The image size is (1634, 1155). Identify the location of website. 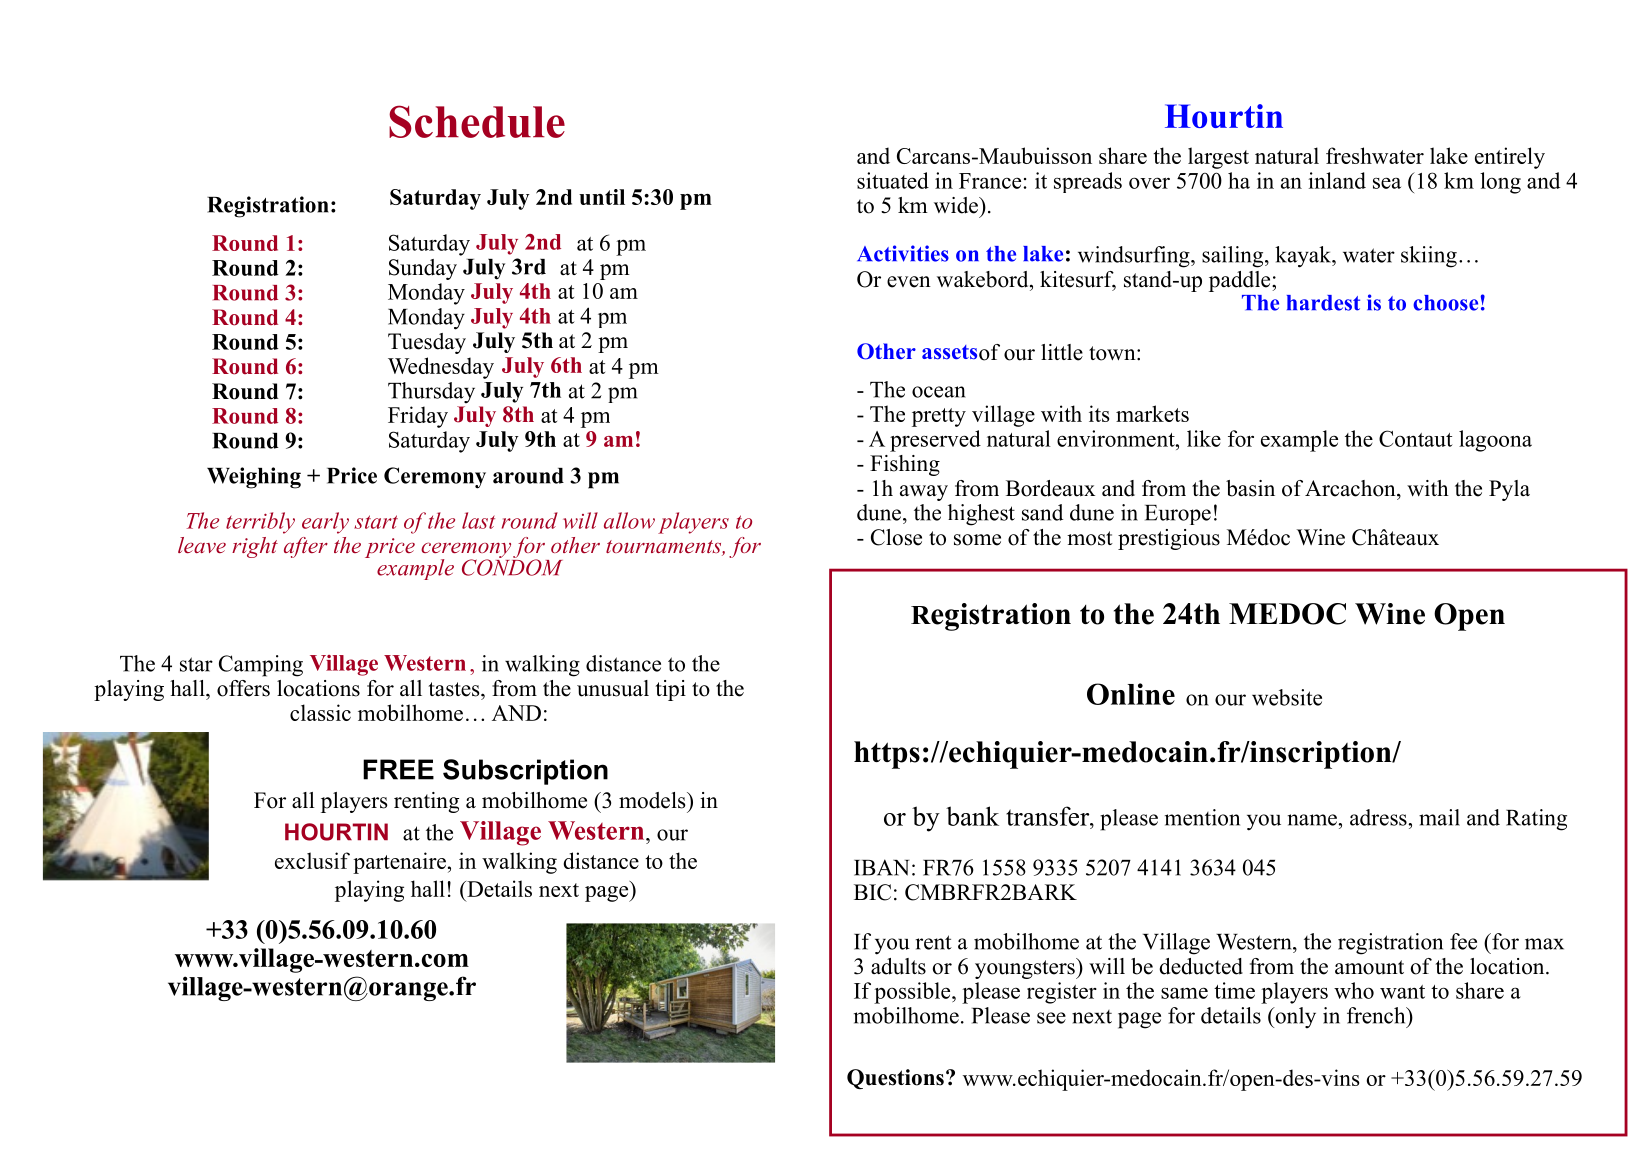
(1287, 697).
